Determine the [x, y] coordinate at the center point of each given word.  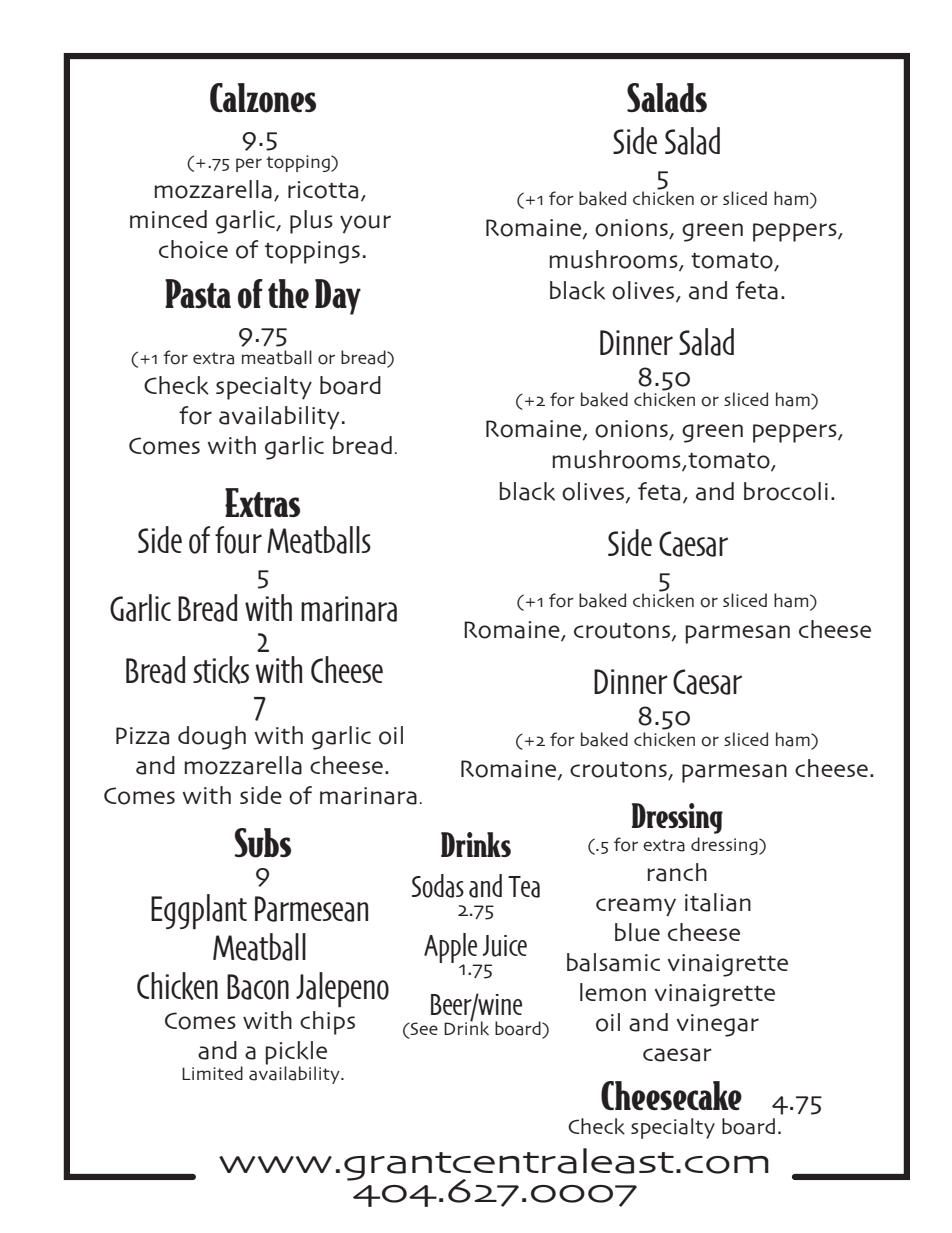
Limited [212, 1073]
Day [338, 297]
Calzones [263, 98]
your [365, 224]
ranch [677, 872]
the [288, 293]
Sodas [438, 886]
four [238, 540]
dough [212, 738]
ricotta [323, 190]
